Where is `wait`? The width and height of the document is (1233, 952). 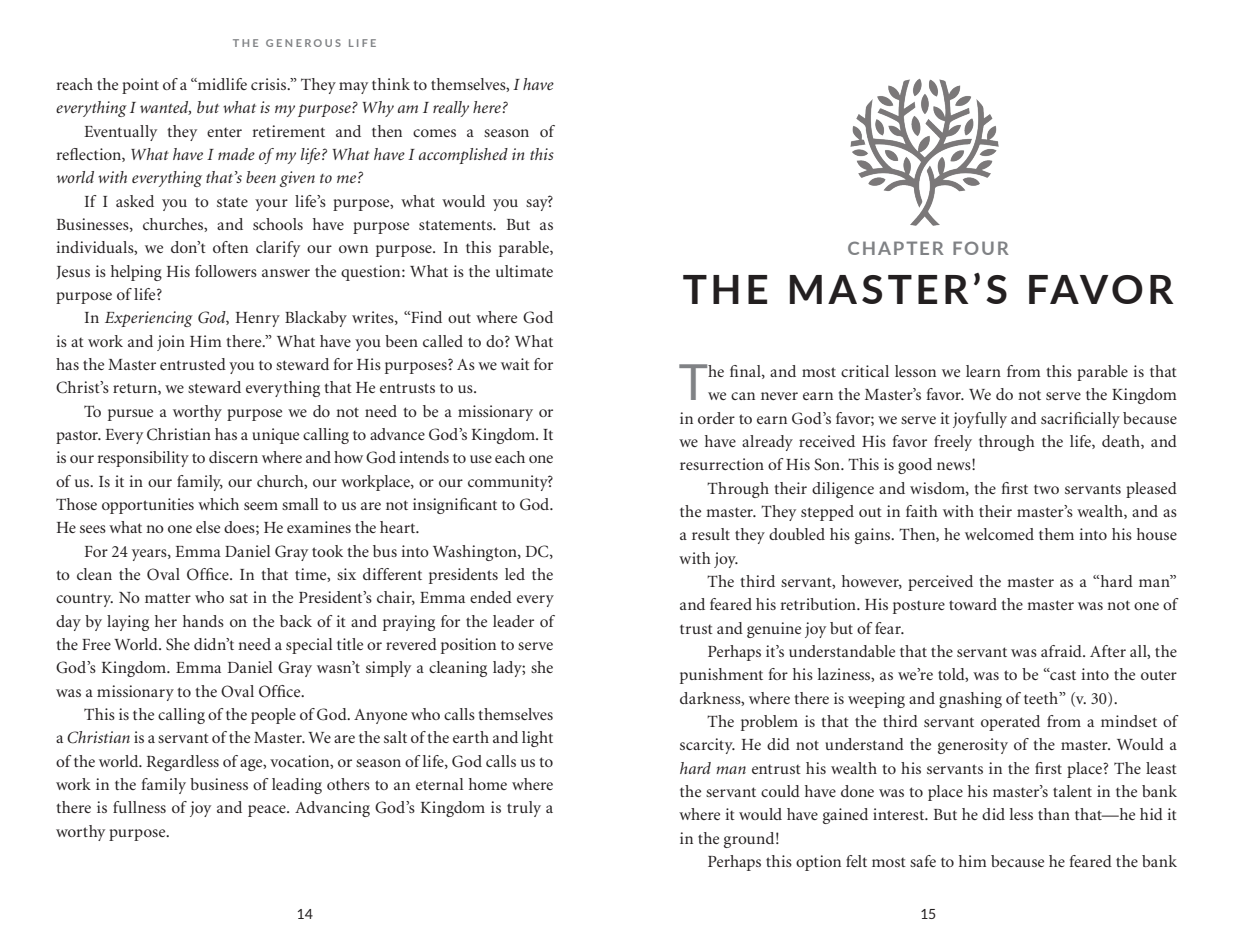
wait is located at coordinates (515, 364).
